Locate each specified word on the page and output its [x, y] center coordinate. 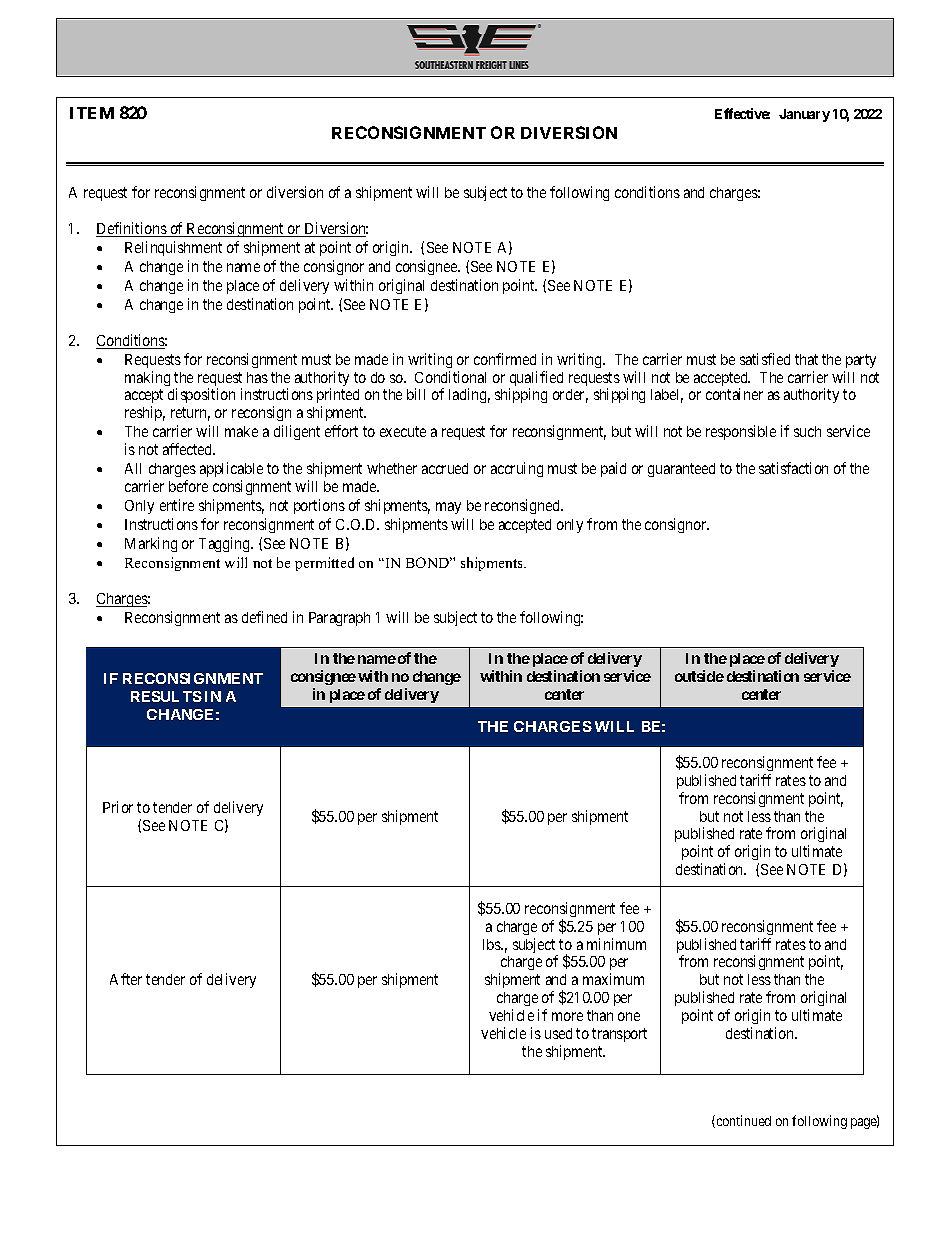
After [126, 979]
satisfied [765, 359]
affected [189, 449]
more [567, 1016]
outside [699, 676]
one [629, 1016]
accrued [445, 468]
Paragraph [339, 619]
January [804, 115]
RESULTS [166, 696]
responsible [741, 432]
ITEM [92, 113]
